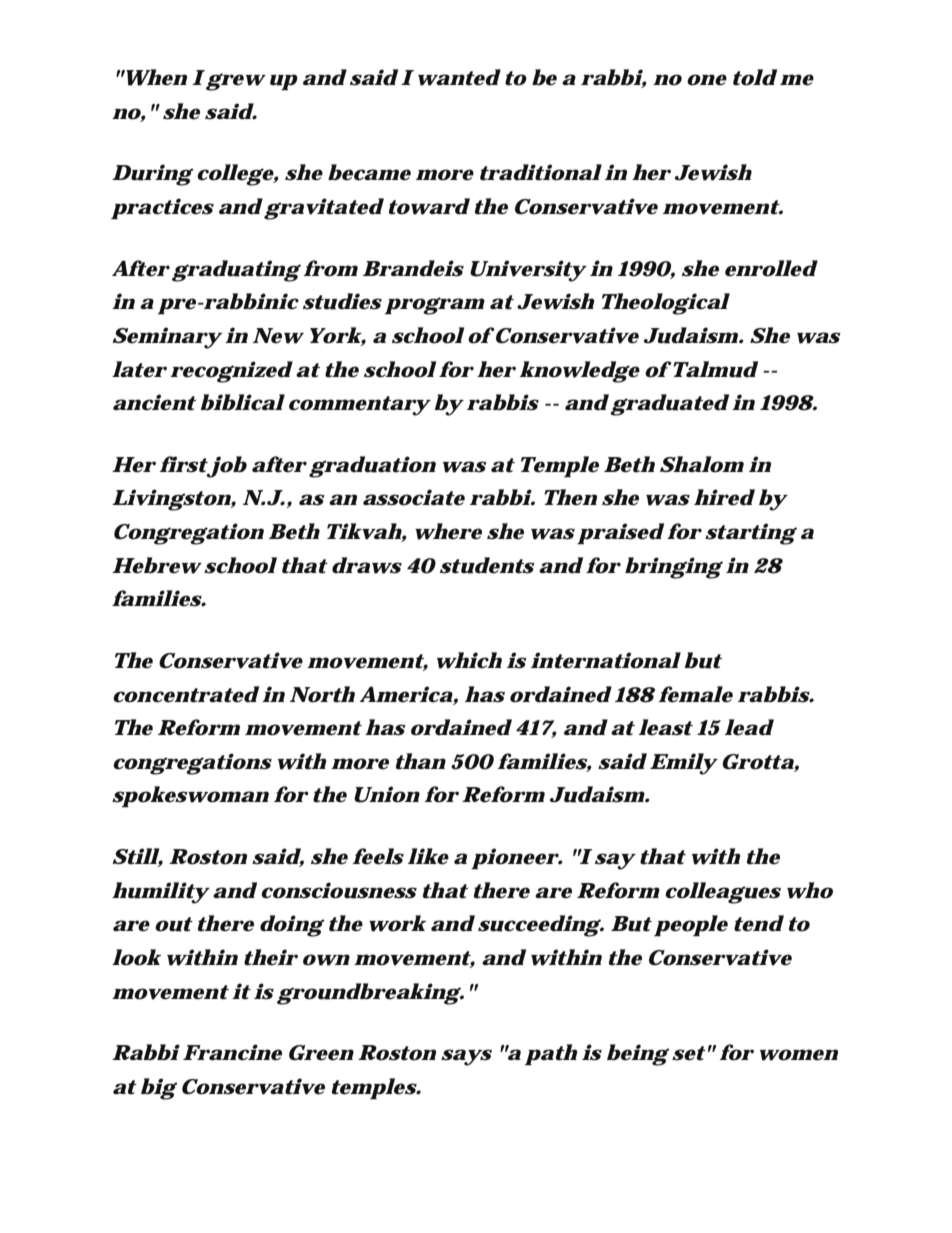 The image size is (952, 1233). Describe the element at coordinates (580, 372) in the screenshot. I see `knowledge` at that location.
